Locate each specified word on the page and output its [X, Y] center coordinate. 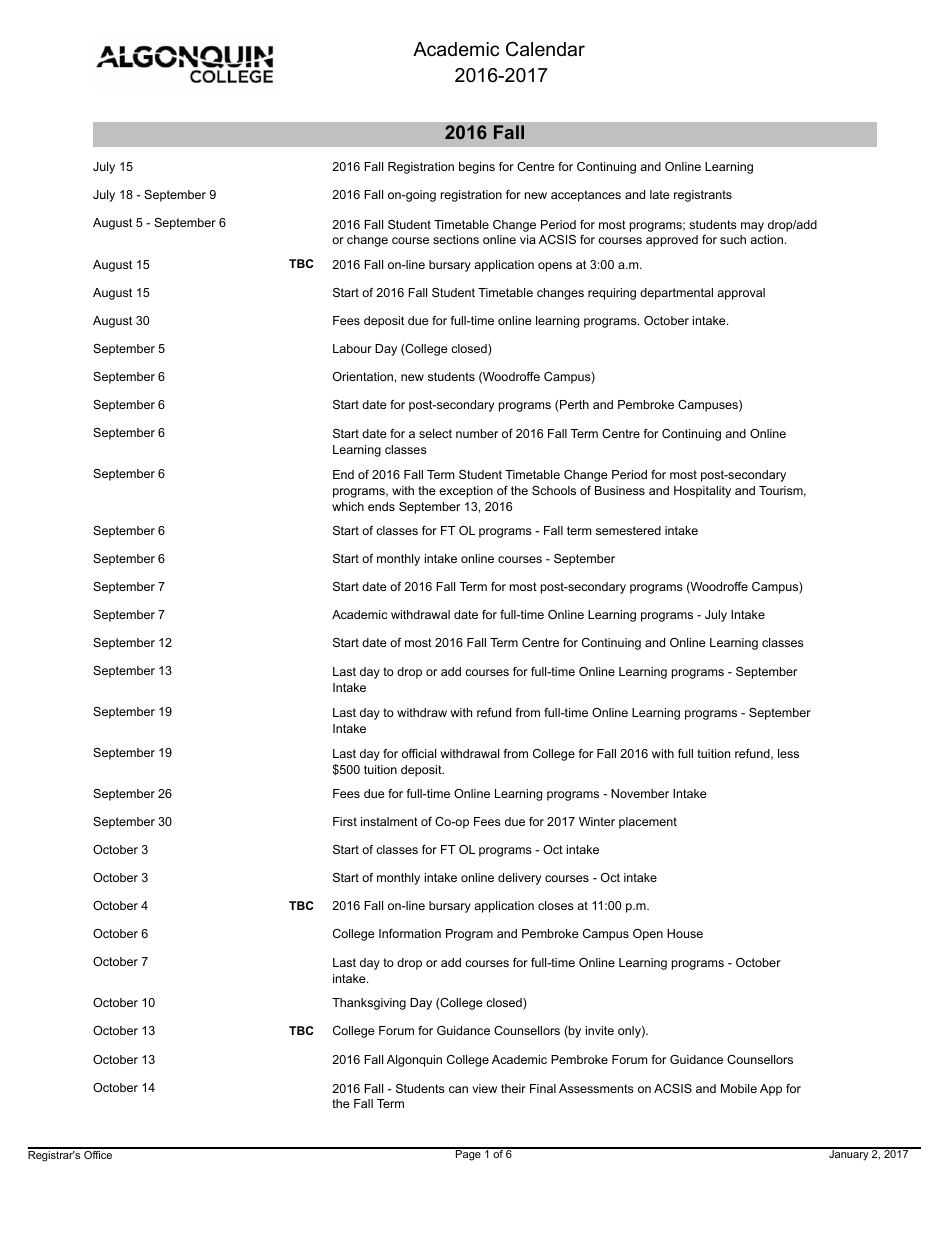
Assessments [596, 1088]
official [419, 753]
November [640, 793]
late [660, 194]
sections [456, 239]
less [788, 753]
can [458, 1089]
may [752, 227]
